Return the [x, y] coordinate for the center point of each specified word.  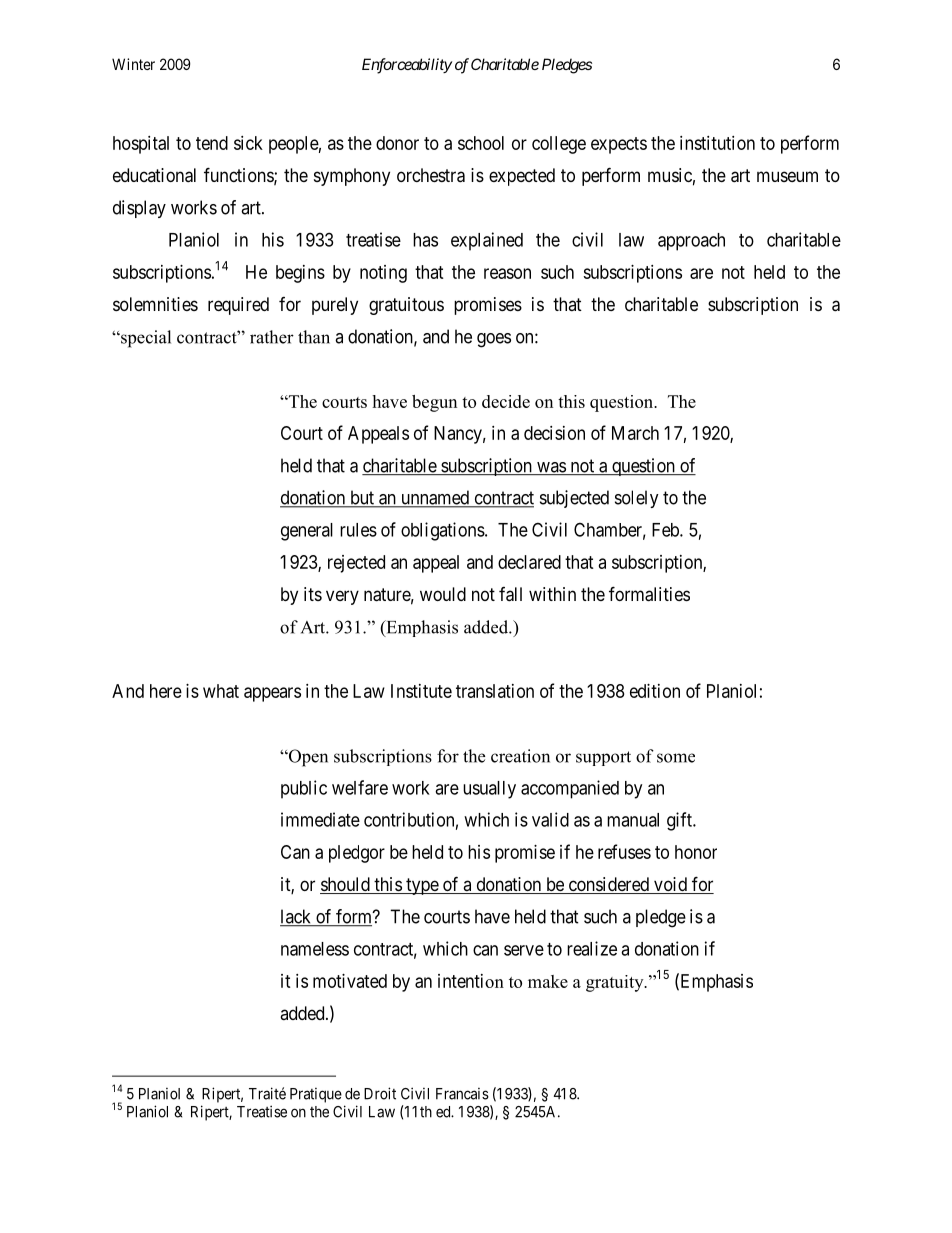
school [481, 143]
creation [520, 756]
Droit [380, 1093]
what [221, 691]
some [676, 758]
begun [434, 403]
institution [717, 143]
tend [212, 143]
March [635, 433]
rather [272, 337]
